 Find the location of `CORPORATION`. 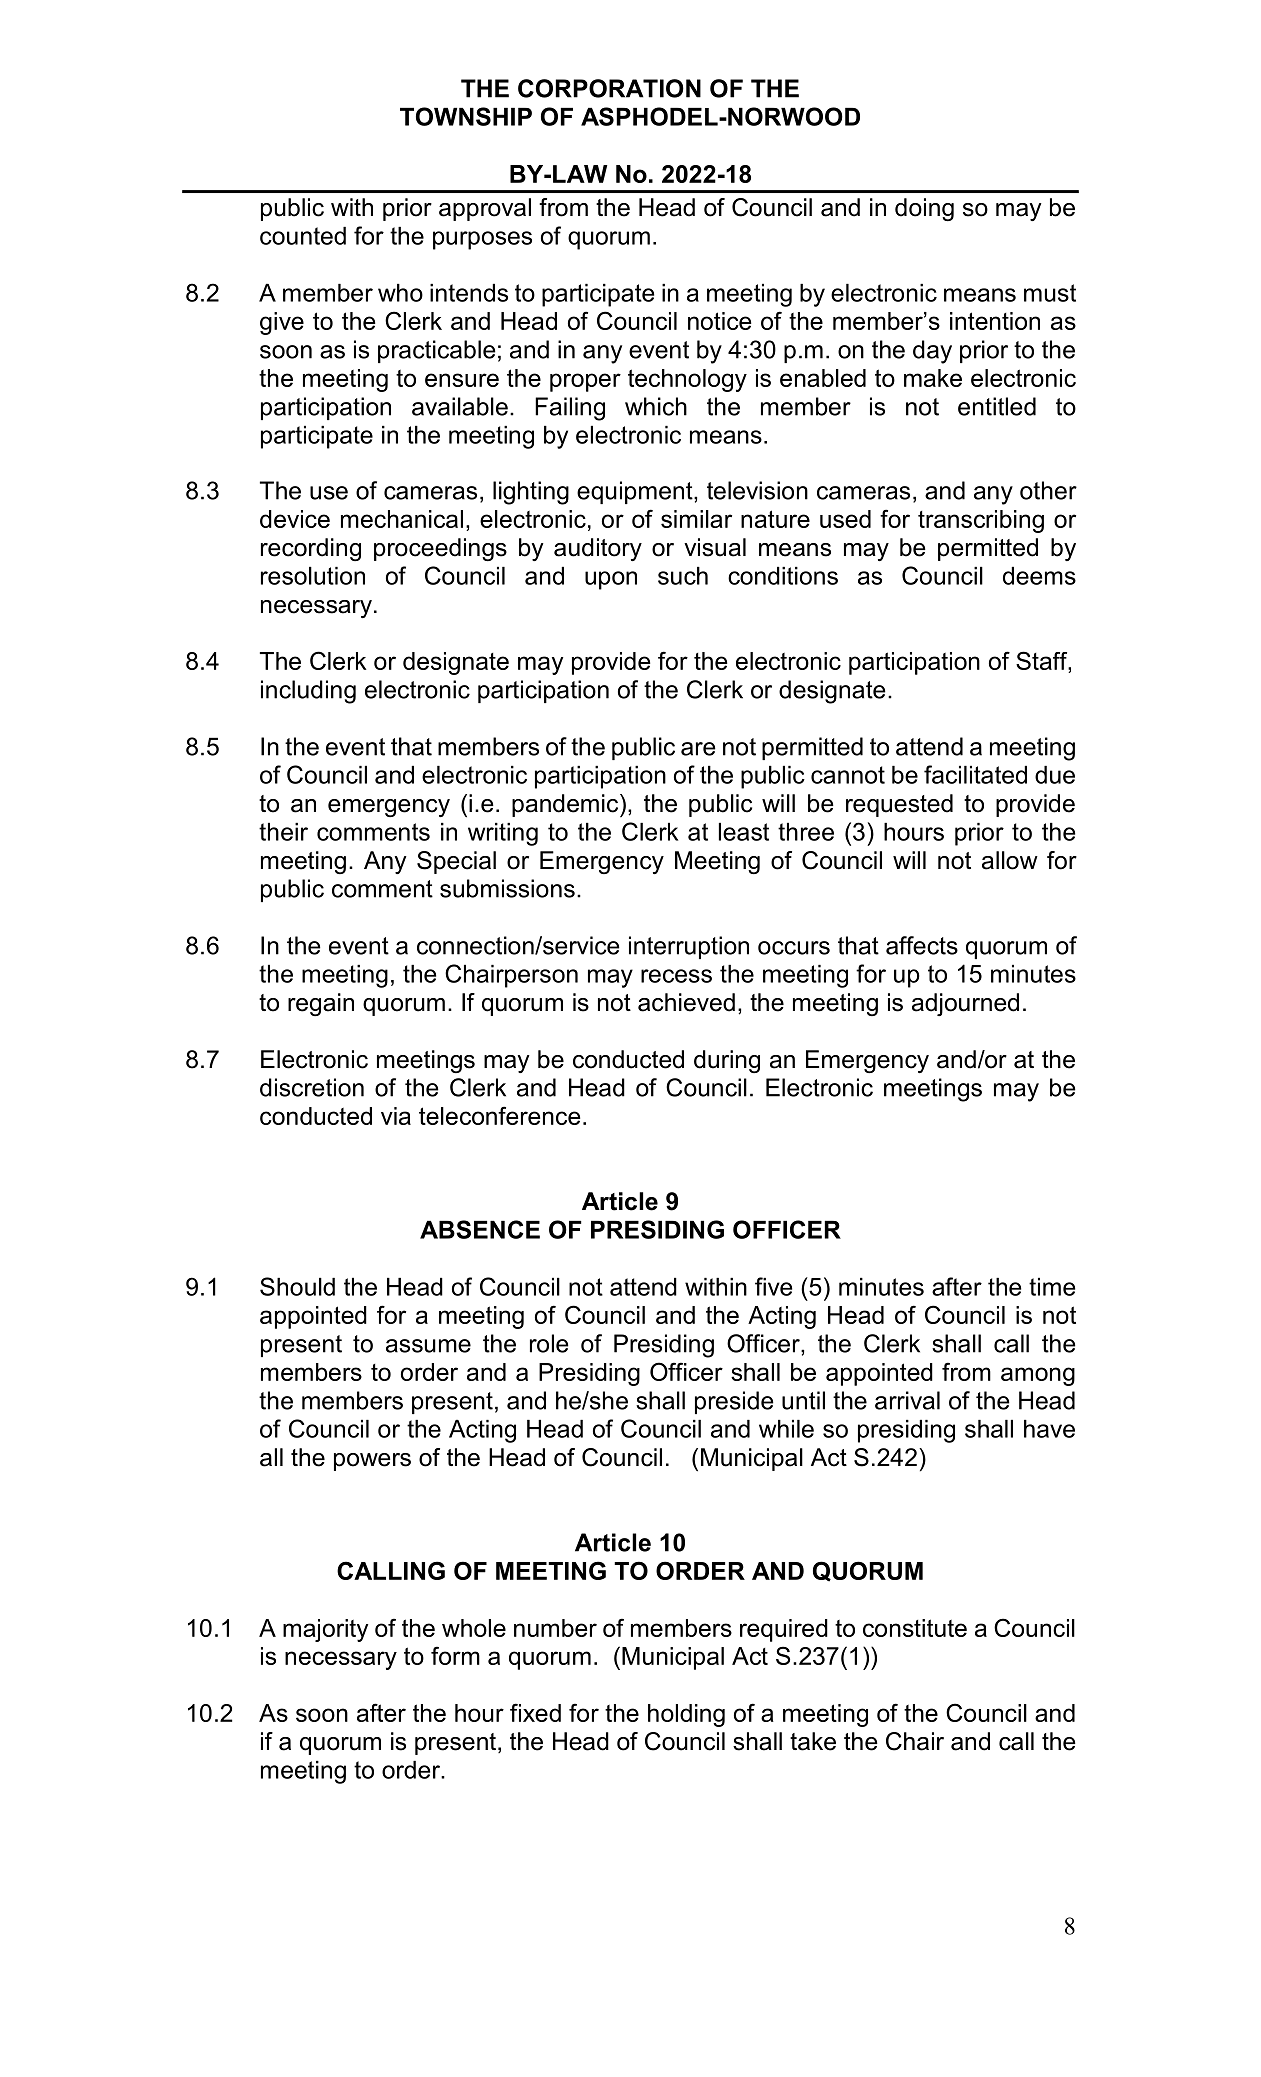

CORPORATION is located at coordinates (609, 88).
